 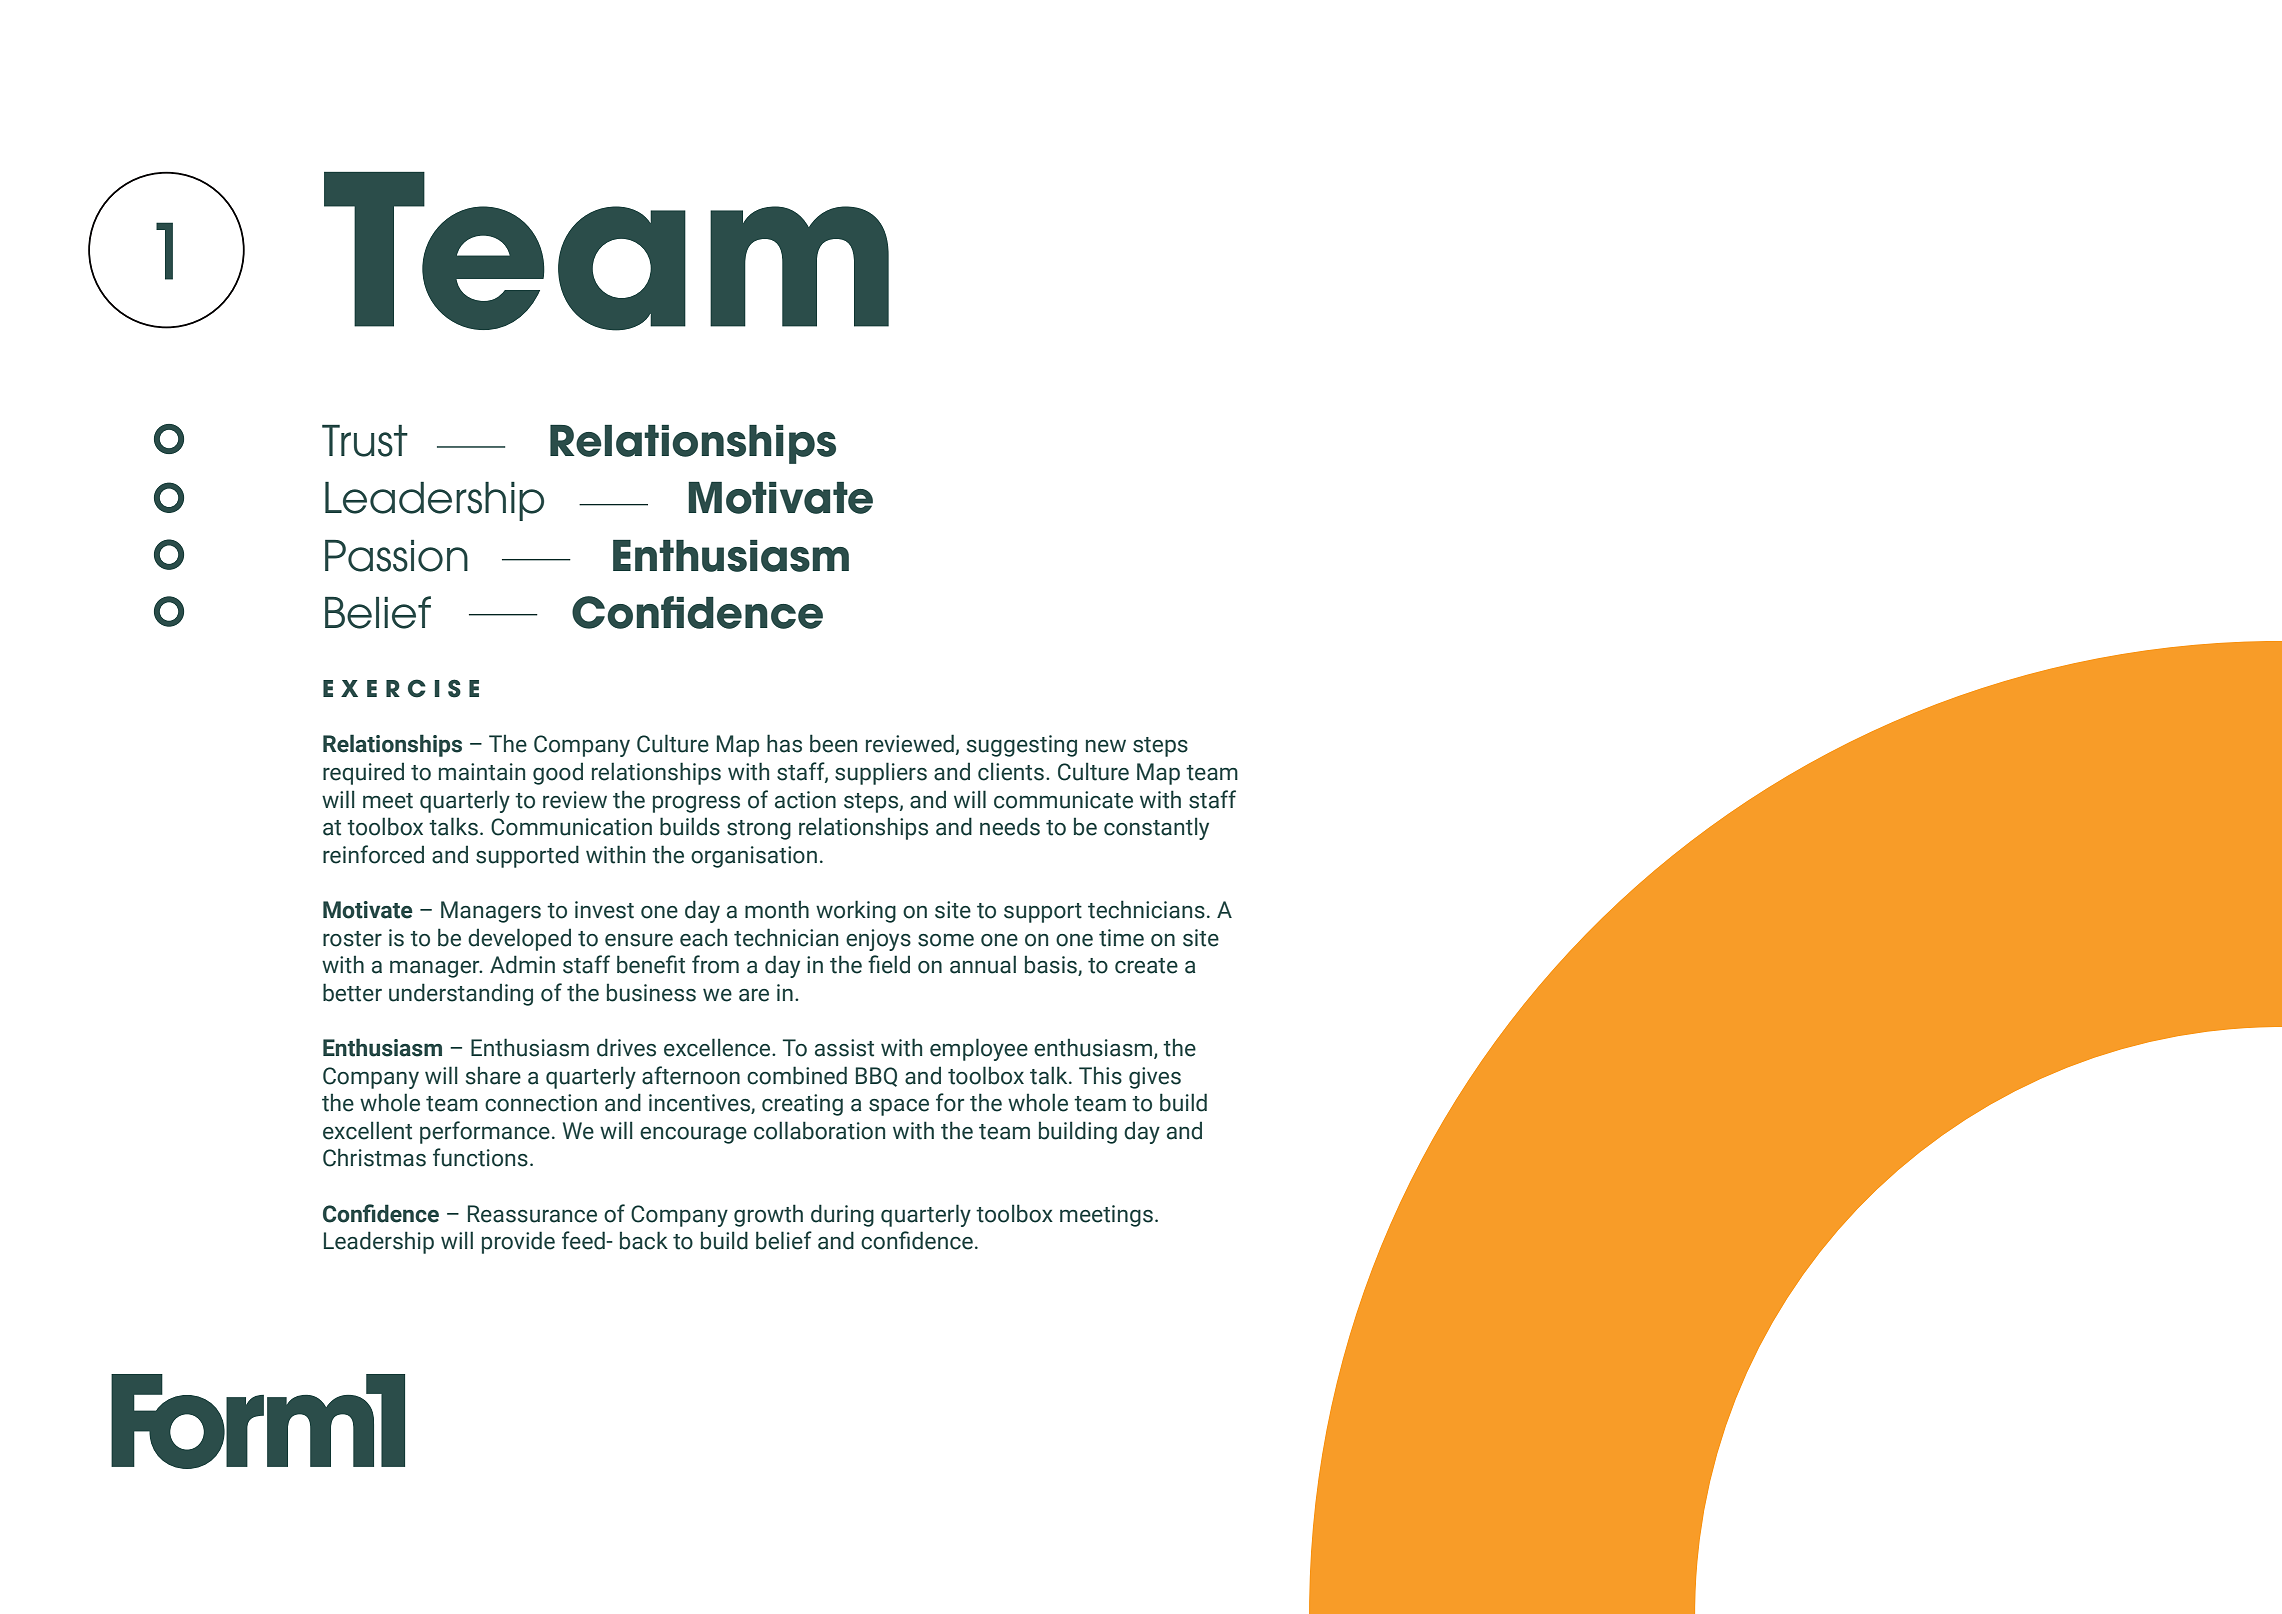 I want to click on Passion, so click(x=396, y=556).
